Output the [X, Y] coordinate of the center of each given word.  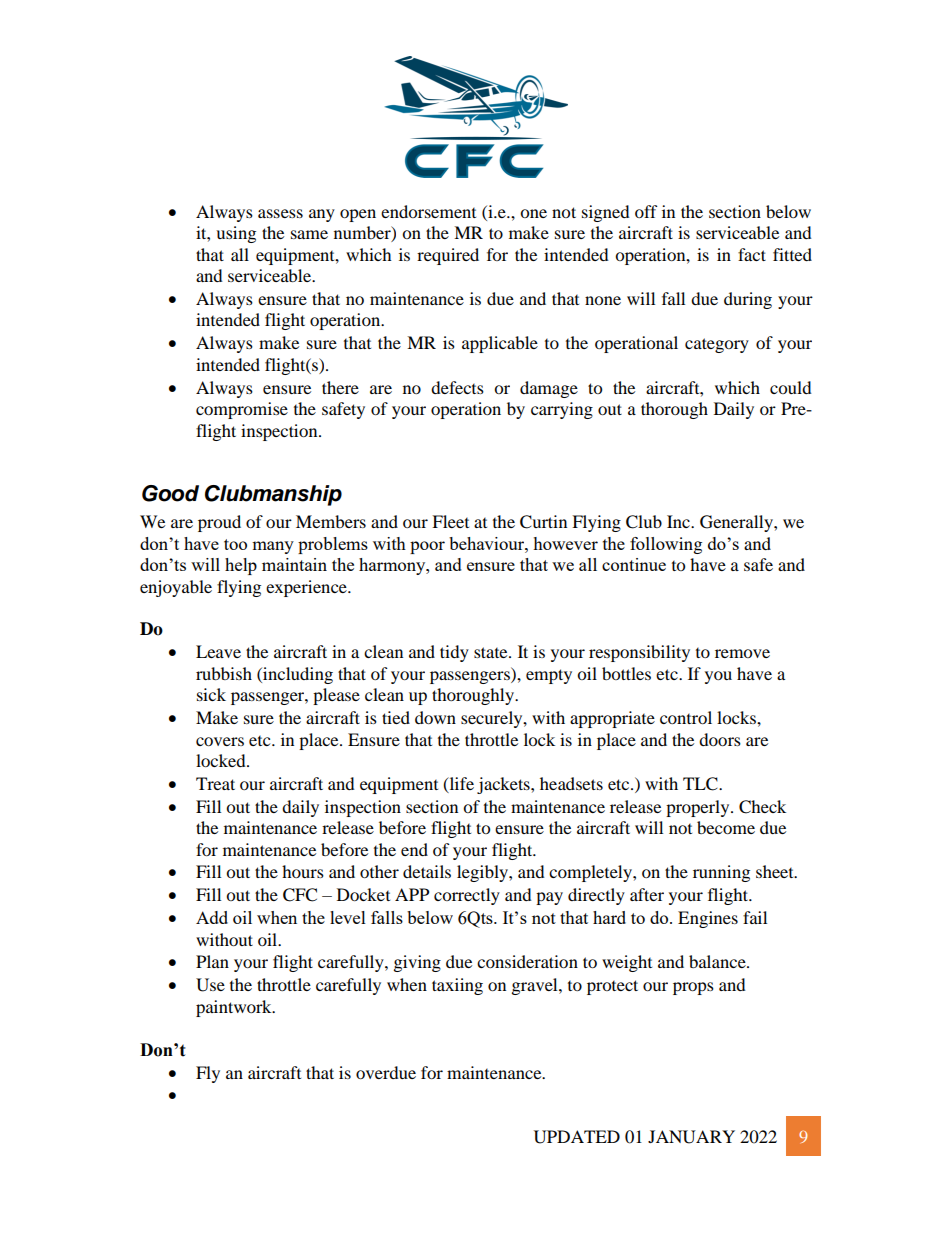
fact [752, 254]
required [448, 256]
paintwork [235, 1008]
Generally [737, 523]
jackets [504, 785]
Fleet [450, 521]
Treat [215, 783]
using [236, 234]
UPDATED [577, 1137]
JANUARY [691, 1137]
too [235, 544]
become [726, 827]
